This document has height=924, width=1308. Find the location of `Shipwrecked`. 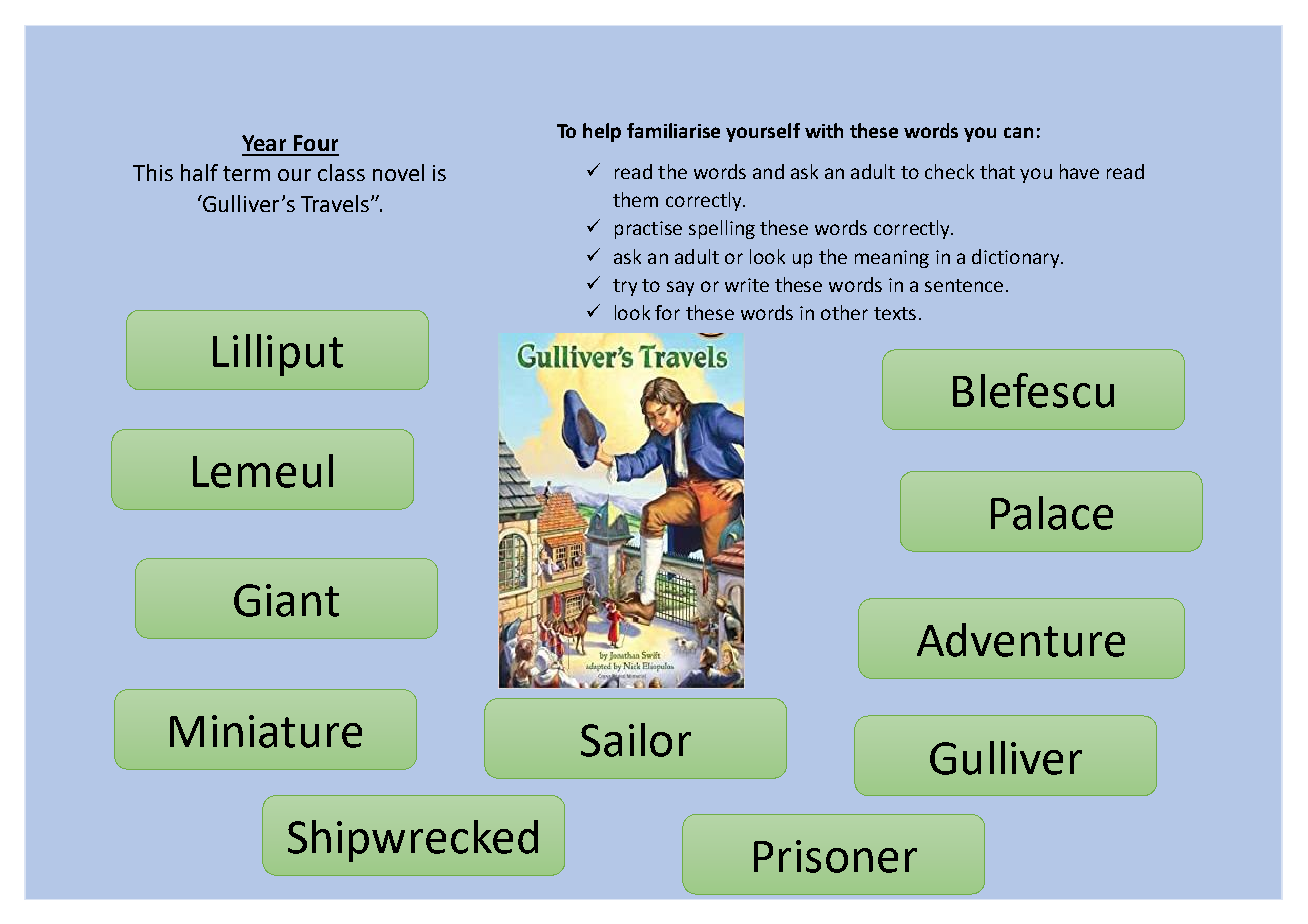

Shipwrecked is located at coordinates (413, 841).
